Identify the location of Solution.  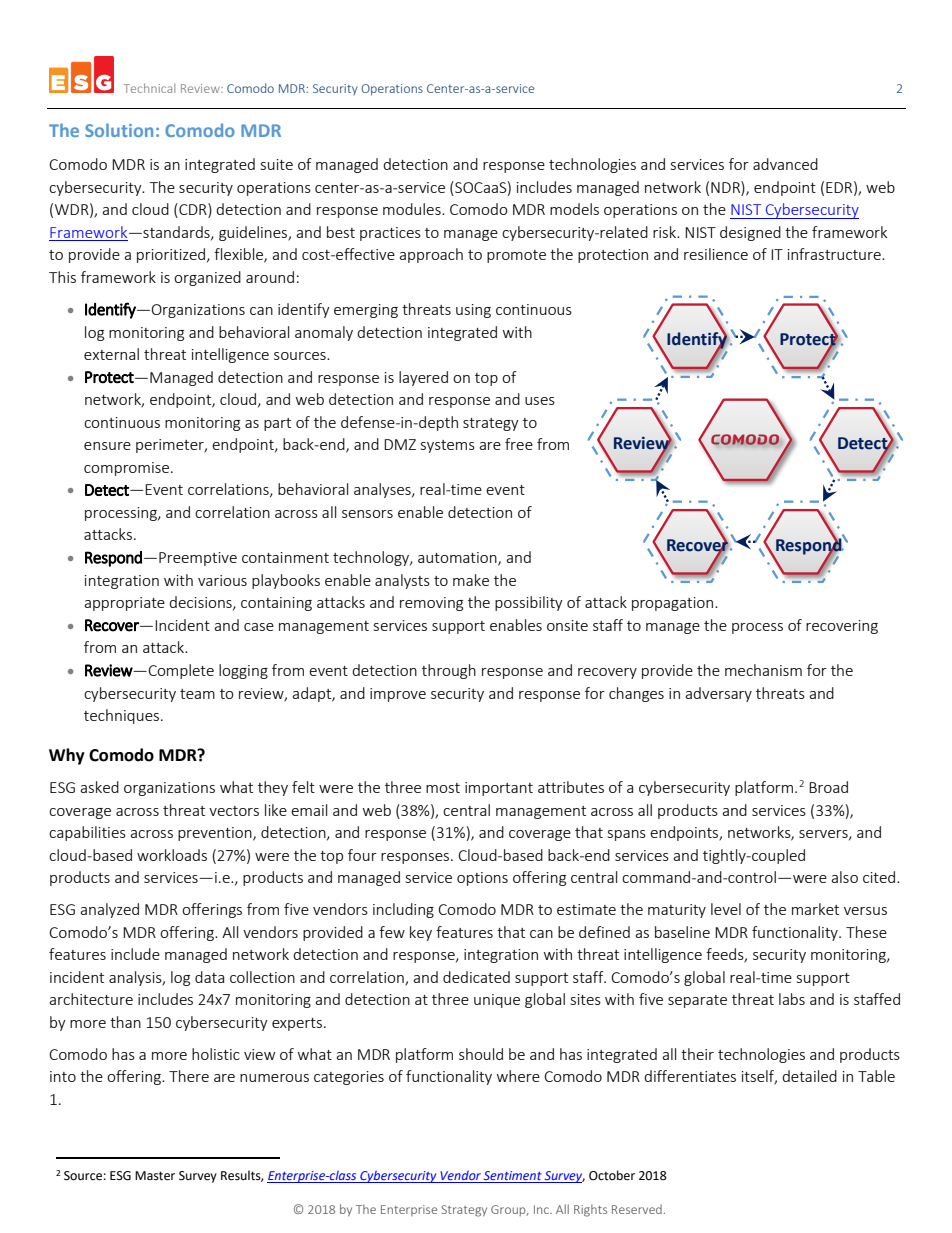
(119, 130).
